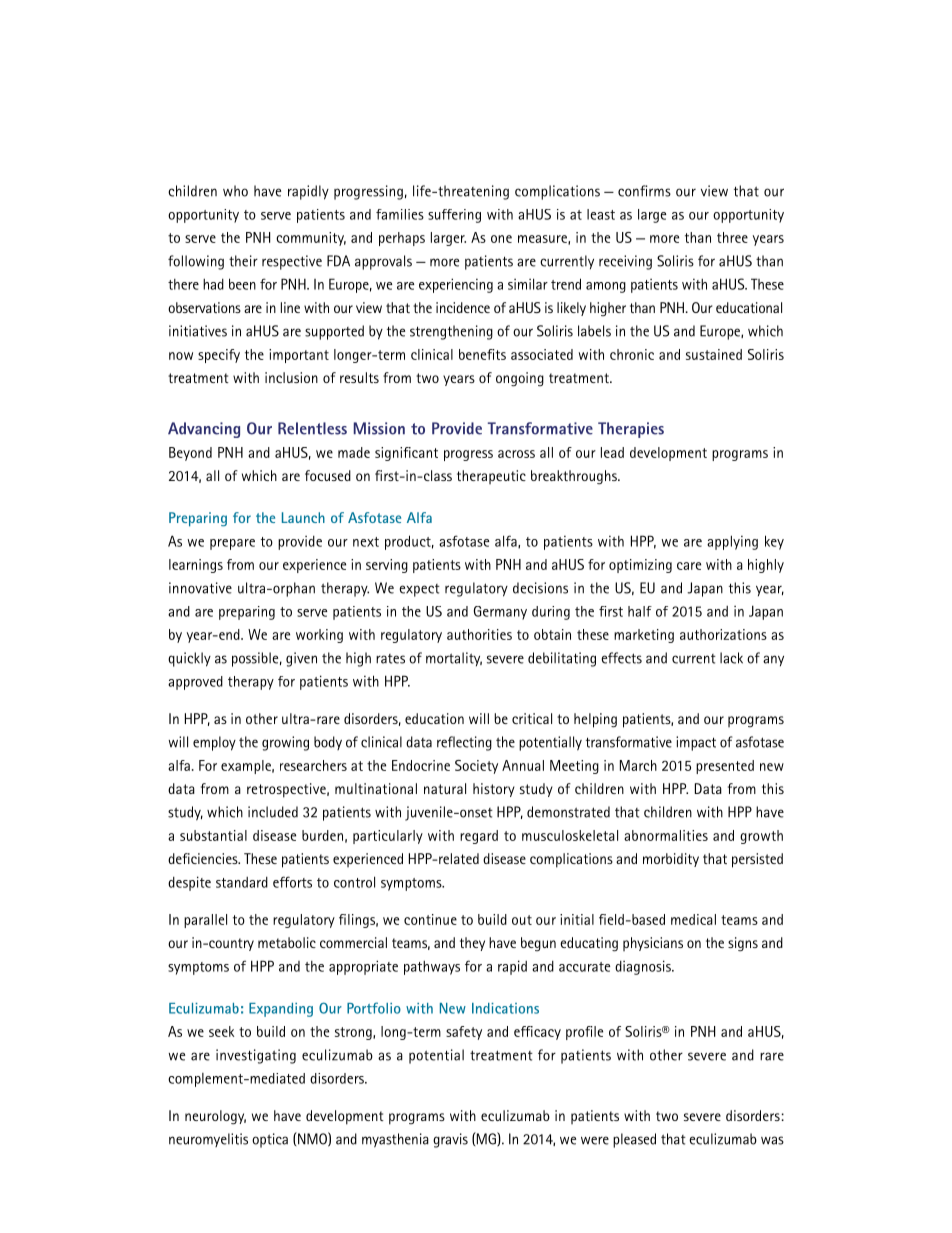  I want to click on regard, so click(479, 837).
